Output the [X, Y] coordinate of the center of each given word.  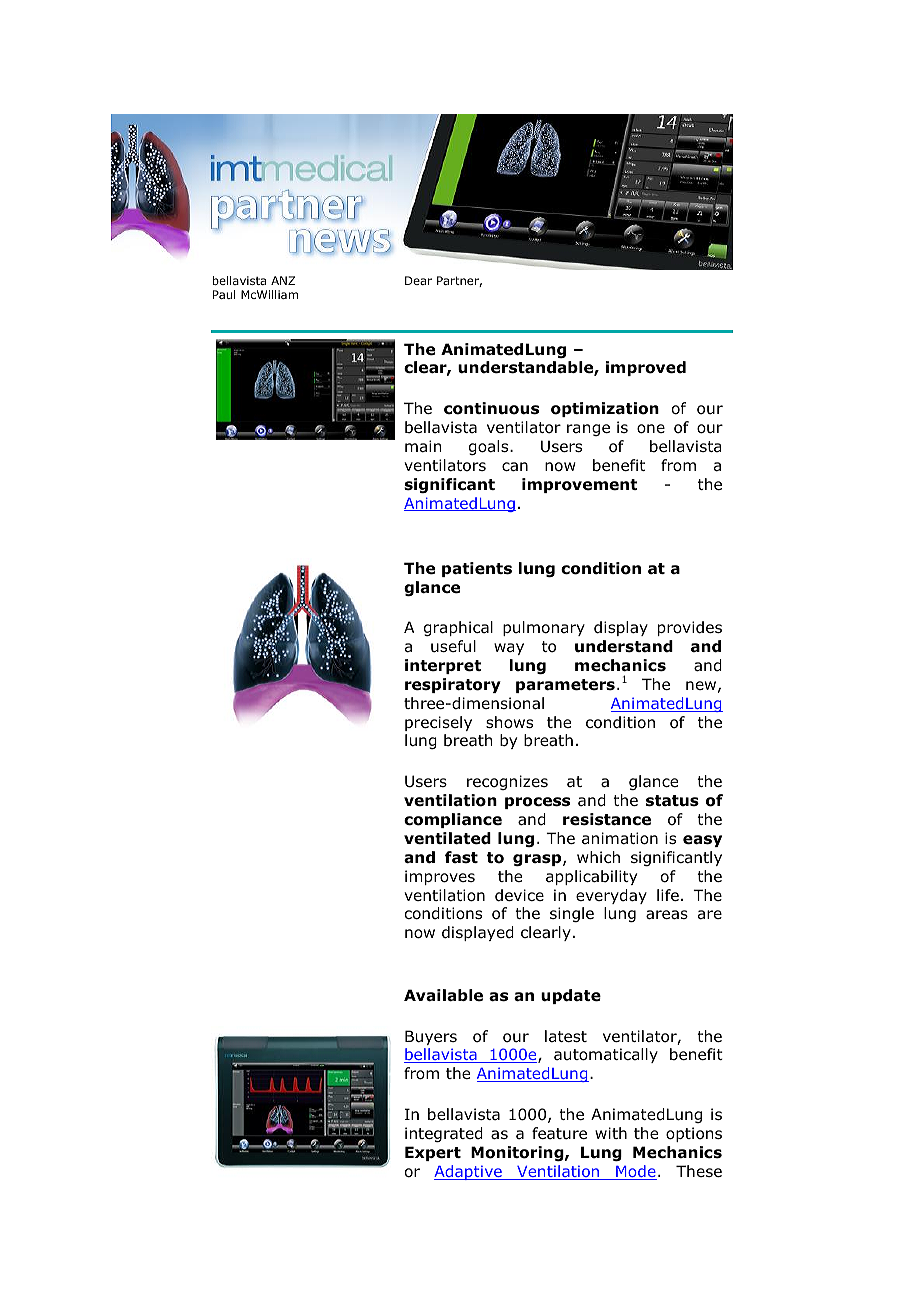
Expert [433, 1153]
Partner [459, 281]
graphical [458, 628]
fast [461, 857]
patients [477, 569]
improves [440, 877]
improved [646, 368]
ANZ [283, 280]
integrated [444, 1134]
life [668, 895]
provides [690, 628]
